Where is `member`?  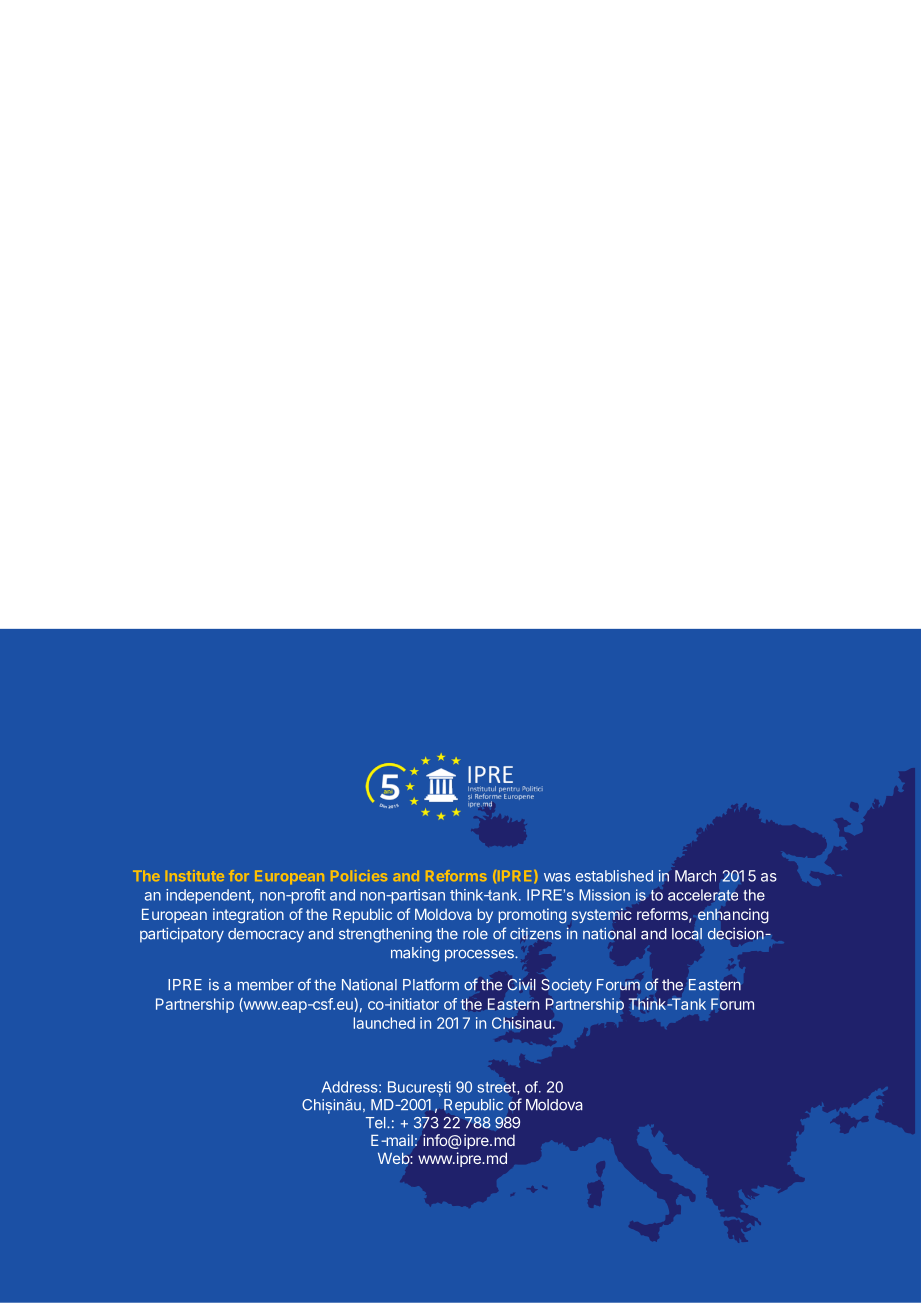 member is located at coordinates (266, 985).
